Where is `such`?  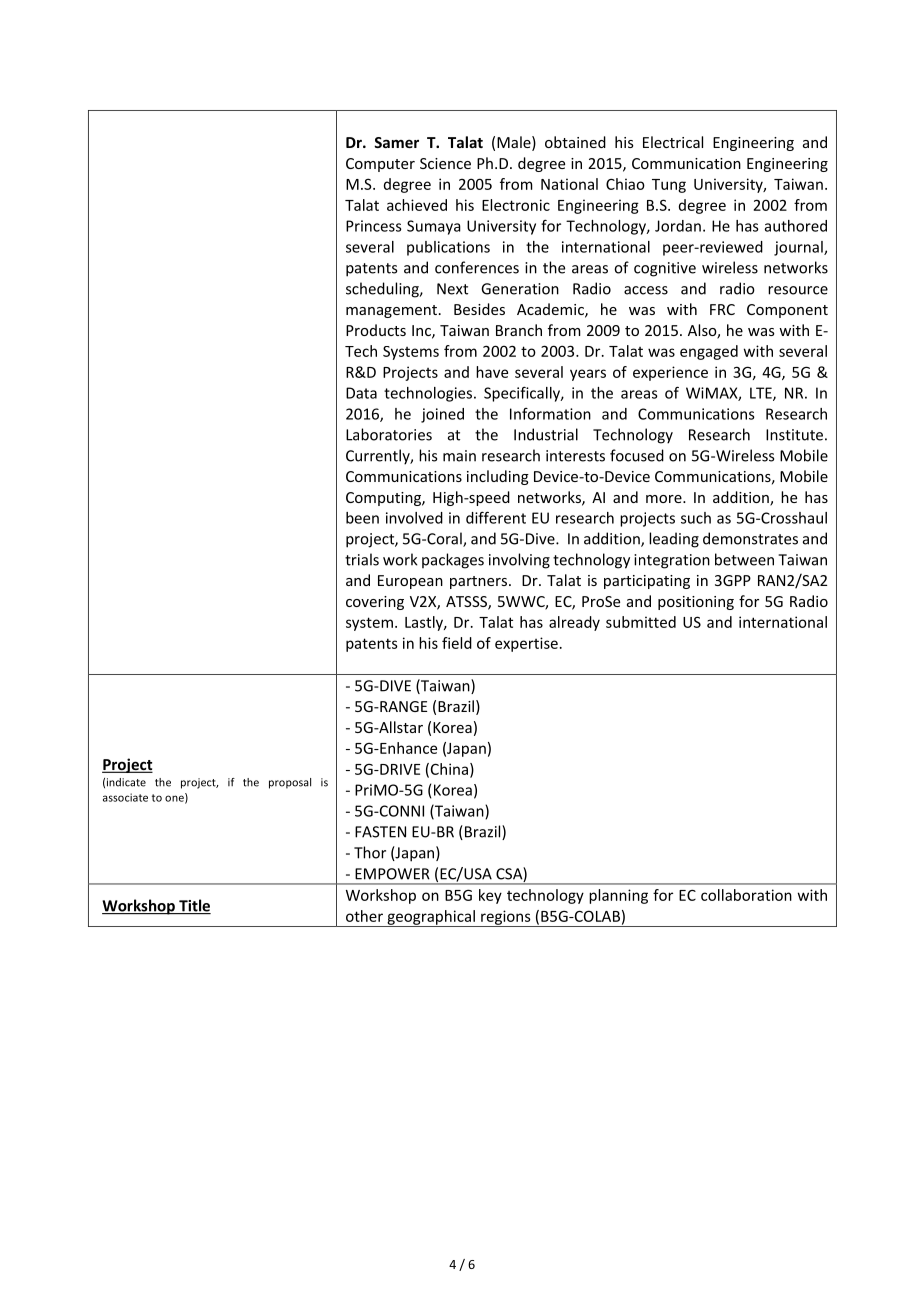 such is located at coordinates (696, 518).
